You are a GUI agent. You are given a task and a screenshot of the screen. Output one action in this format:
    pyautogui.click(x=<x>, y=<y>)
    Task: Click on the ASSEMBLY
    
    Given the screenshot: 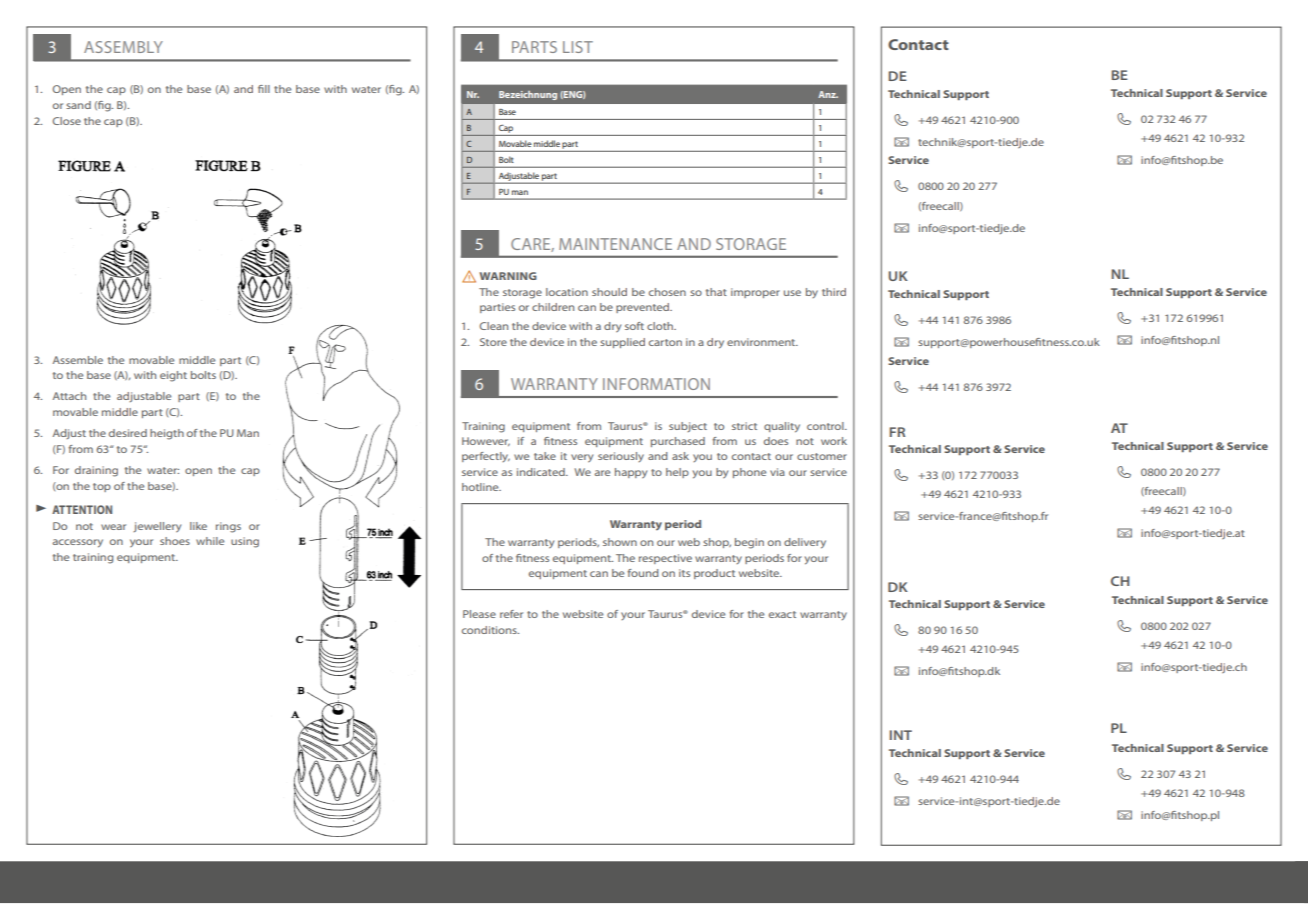 What is the action you would take?
    pyautogui.click(x=123, y=47)
